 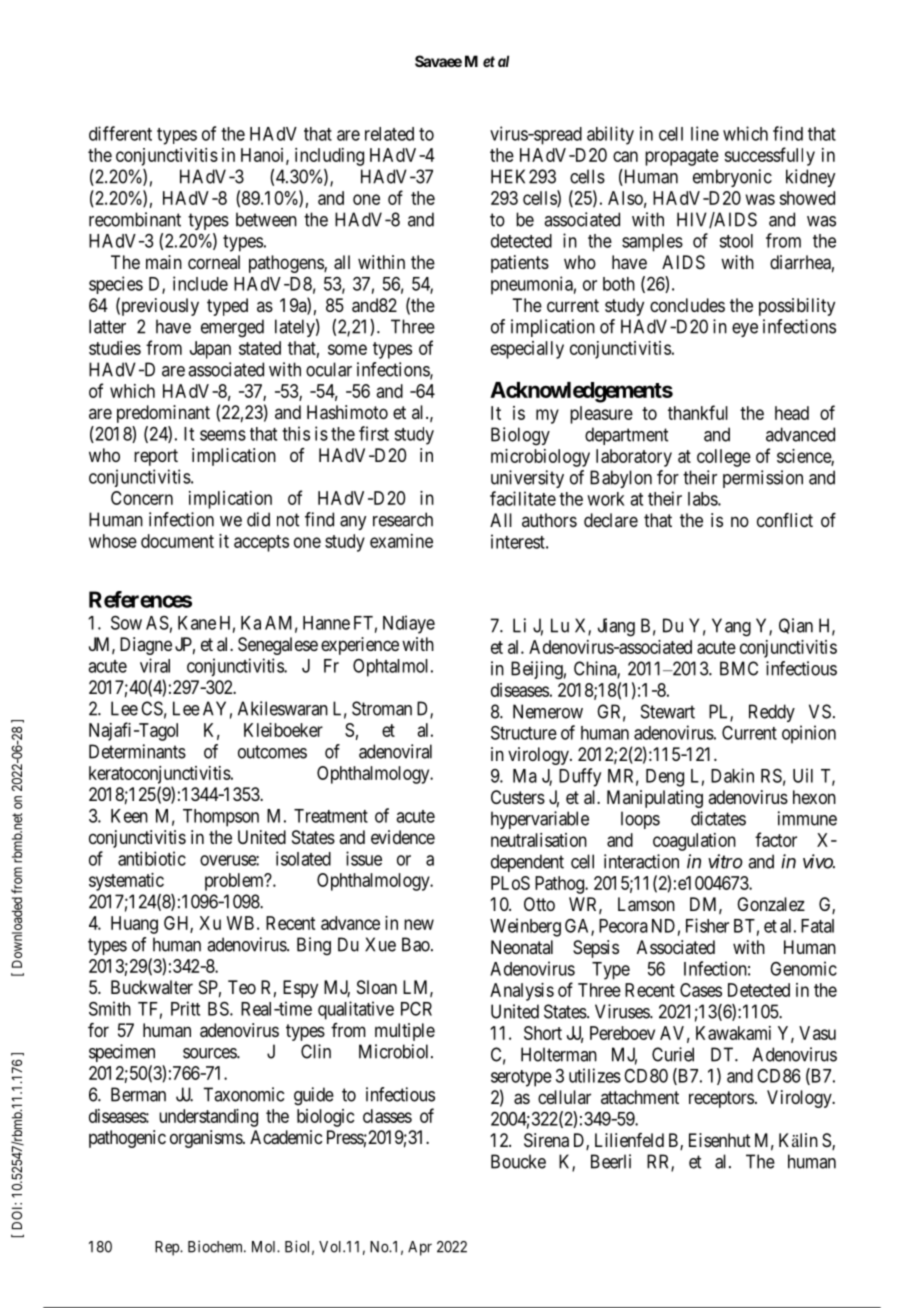 I want to click on Biochem, so click(x=217, y=1246).
